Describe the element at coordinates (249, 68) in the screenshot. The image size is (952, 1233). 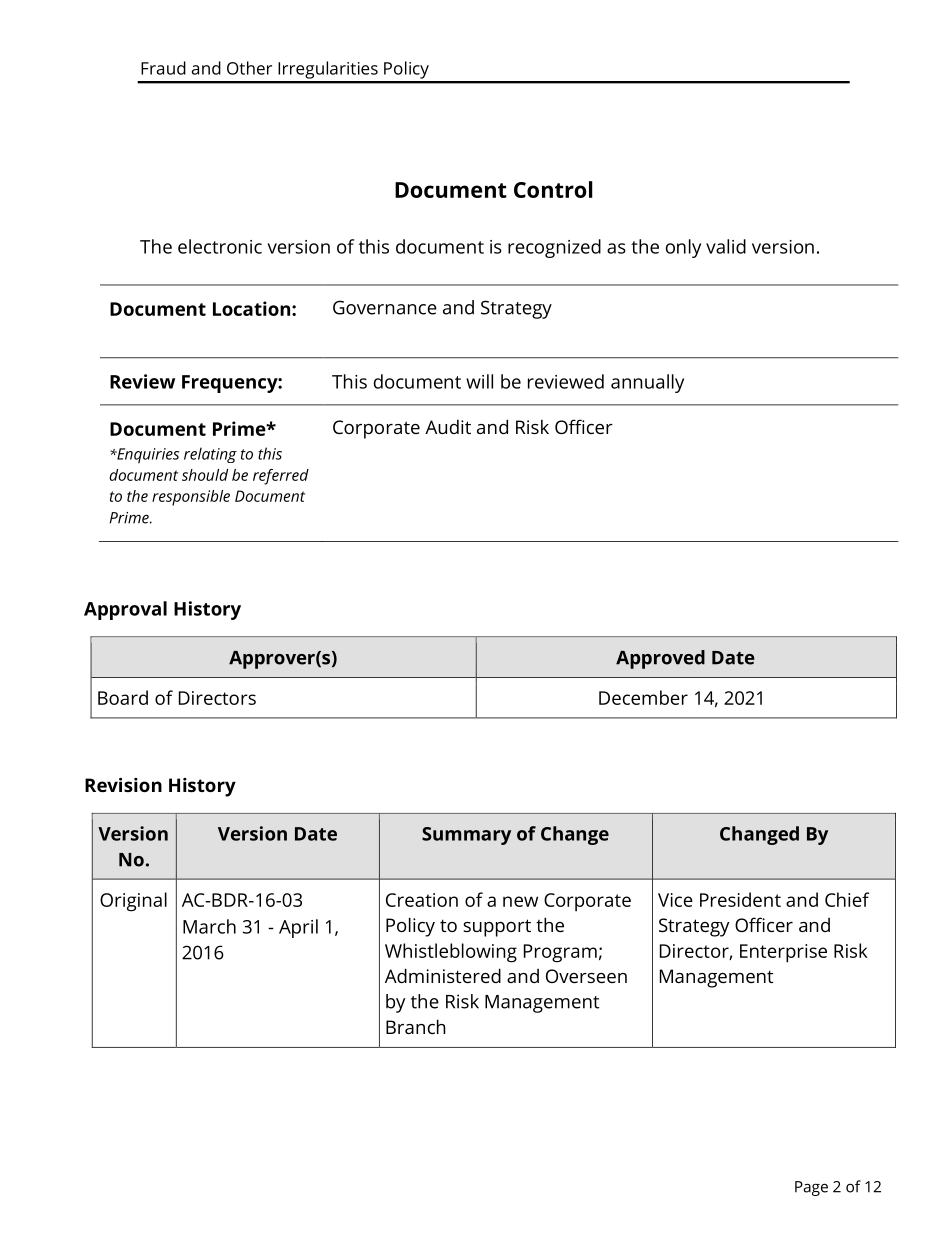
I see `Other` at that location.
